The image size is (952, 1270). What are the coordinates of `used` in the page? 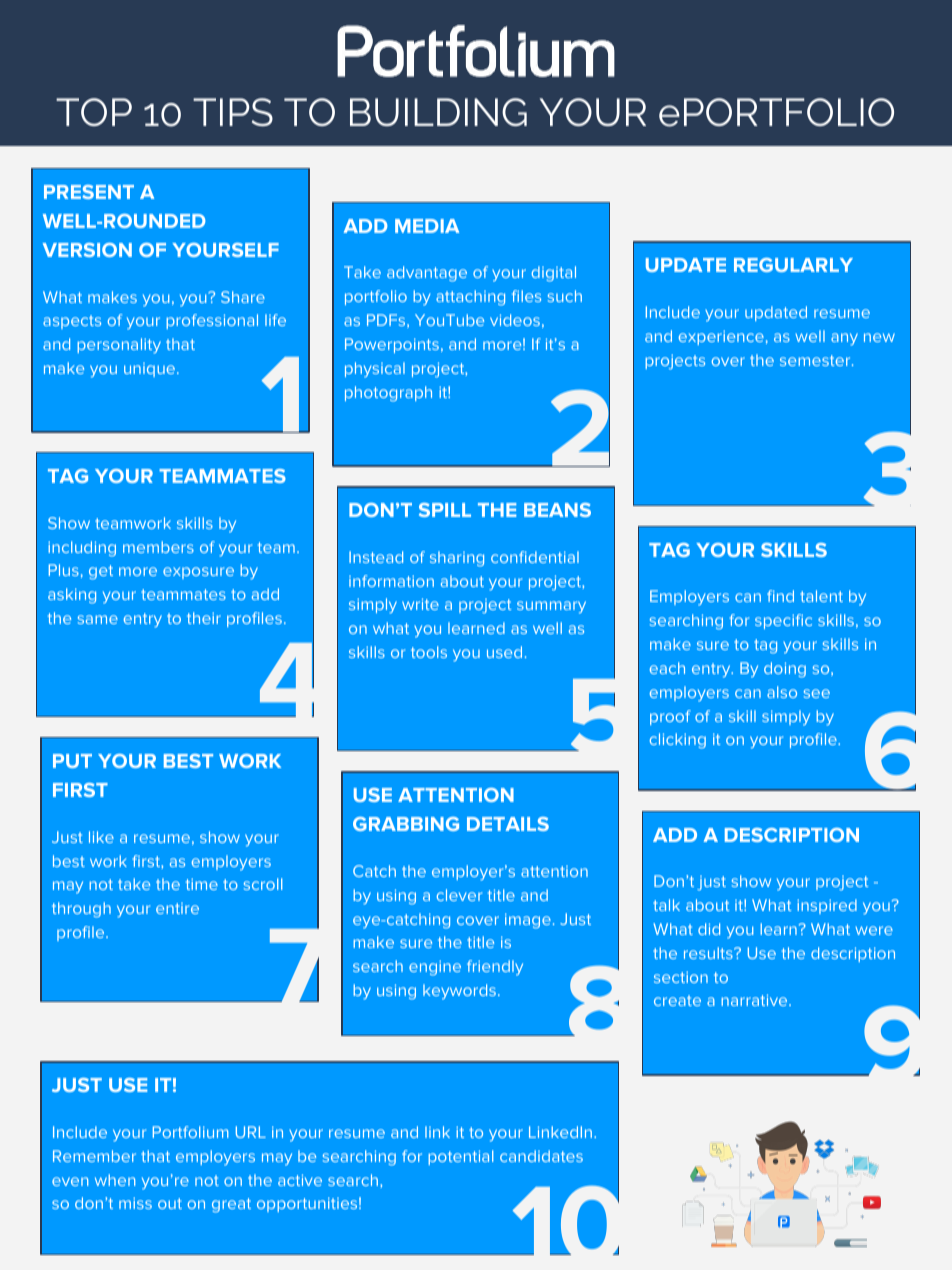 It's located at (504, 652).
